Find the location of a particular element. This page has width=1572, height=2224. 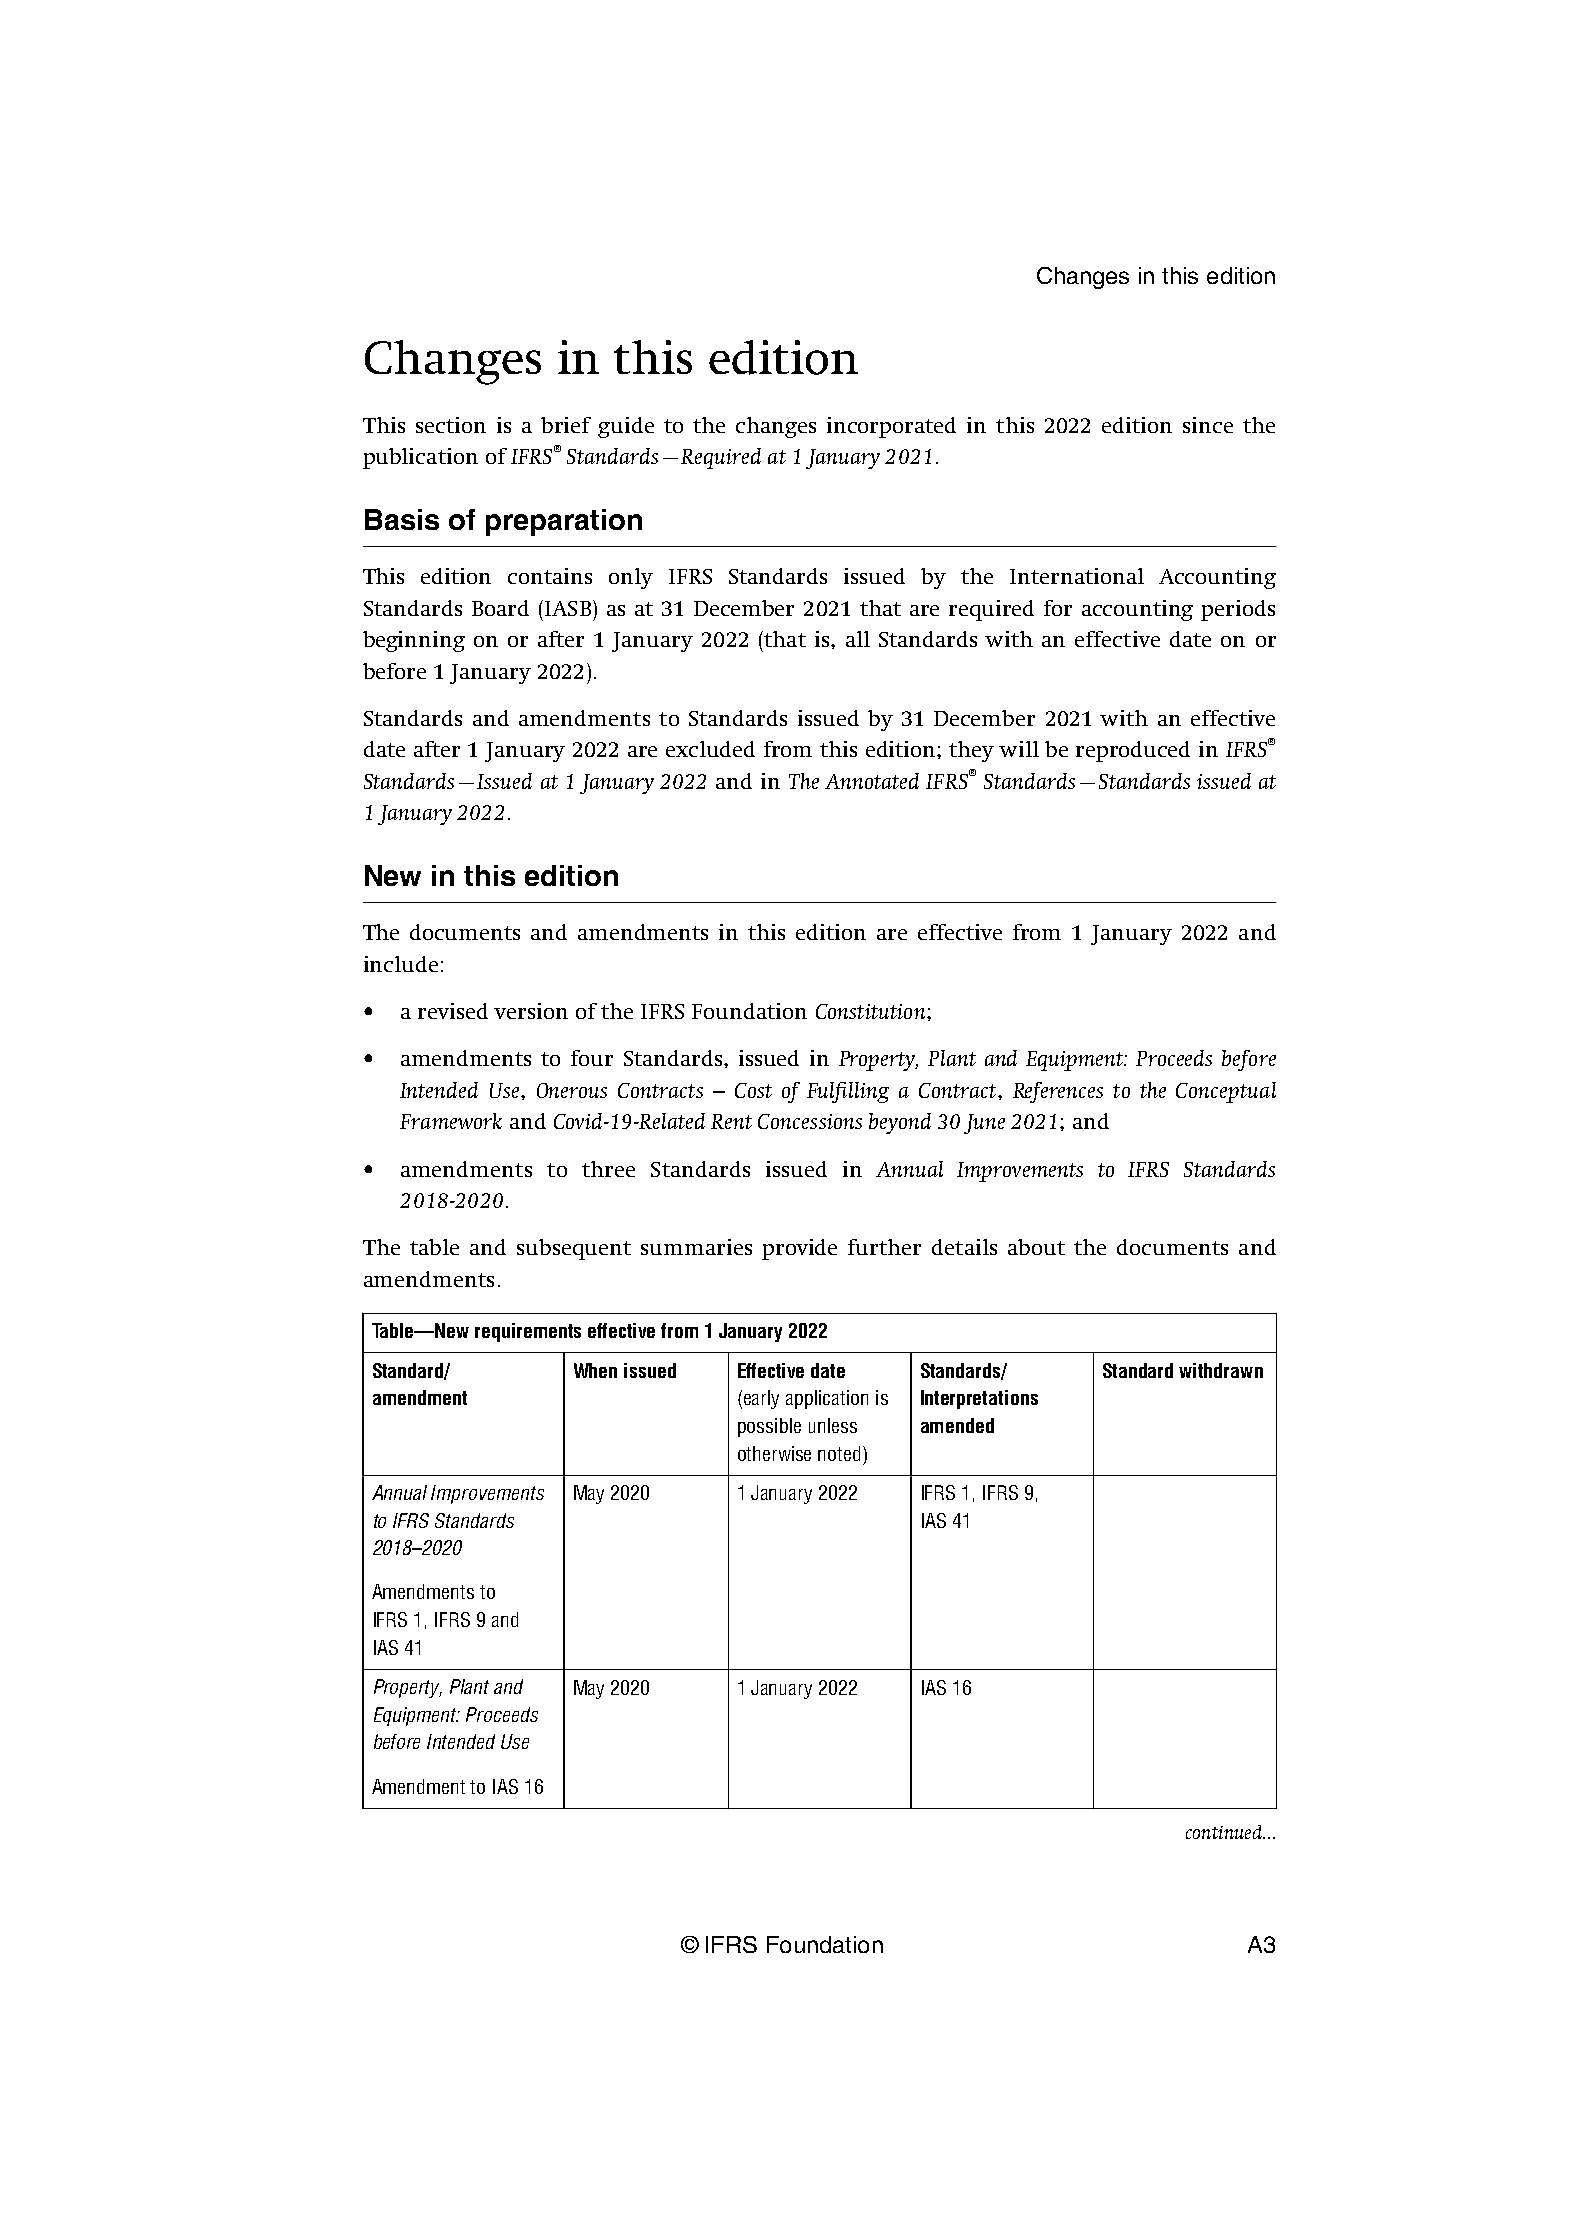

section is located at coordinates (451, 425).
